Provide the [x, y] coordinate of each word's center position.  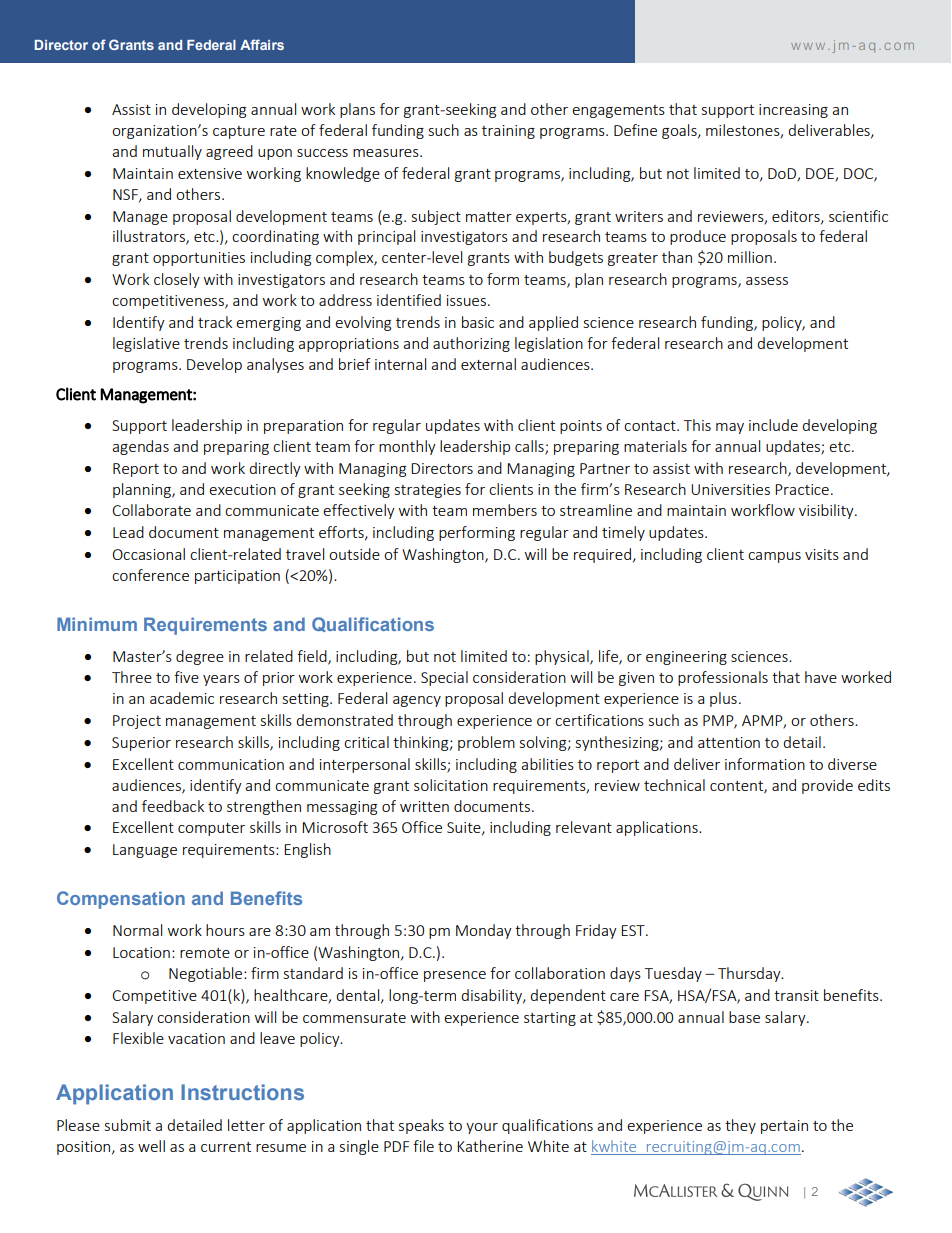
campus [774, 557]
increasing [793, 111]
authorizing [471, 344]
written [424, 806]
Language [145, 851]
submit [128, 1125]
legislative [146, 344]
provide [827, 786]
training [508, 132]
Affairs [262, 44]
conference [150, 575]
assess [767, 281]
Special [444, 678]
